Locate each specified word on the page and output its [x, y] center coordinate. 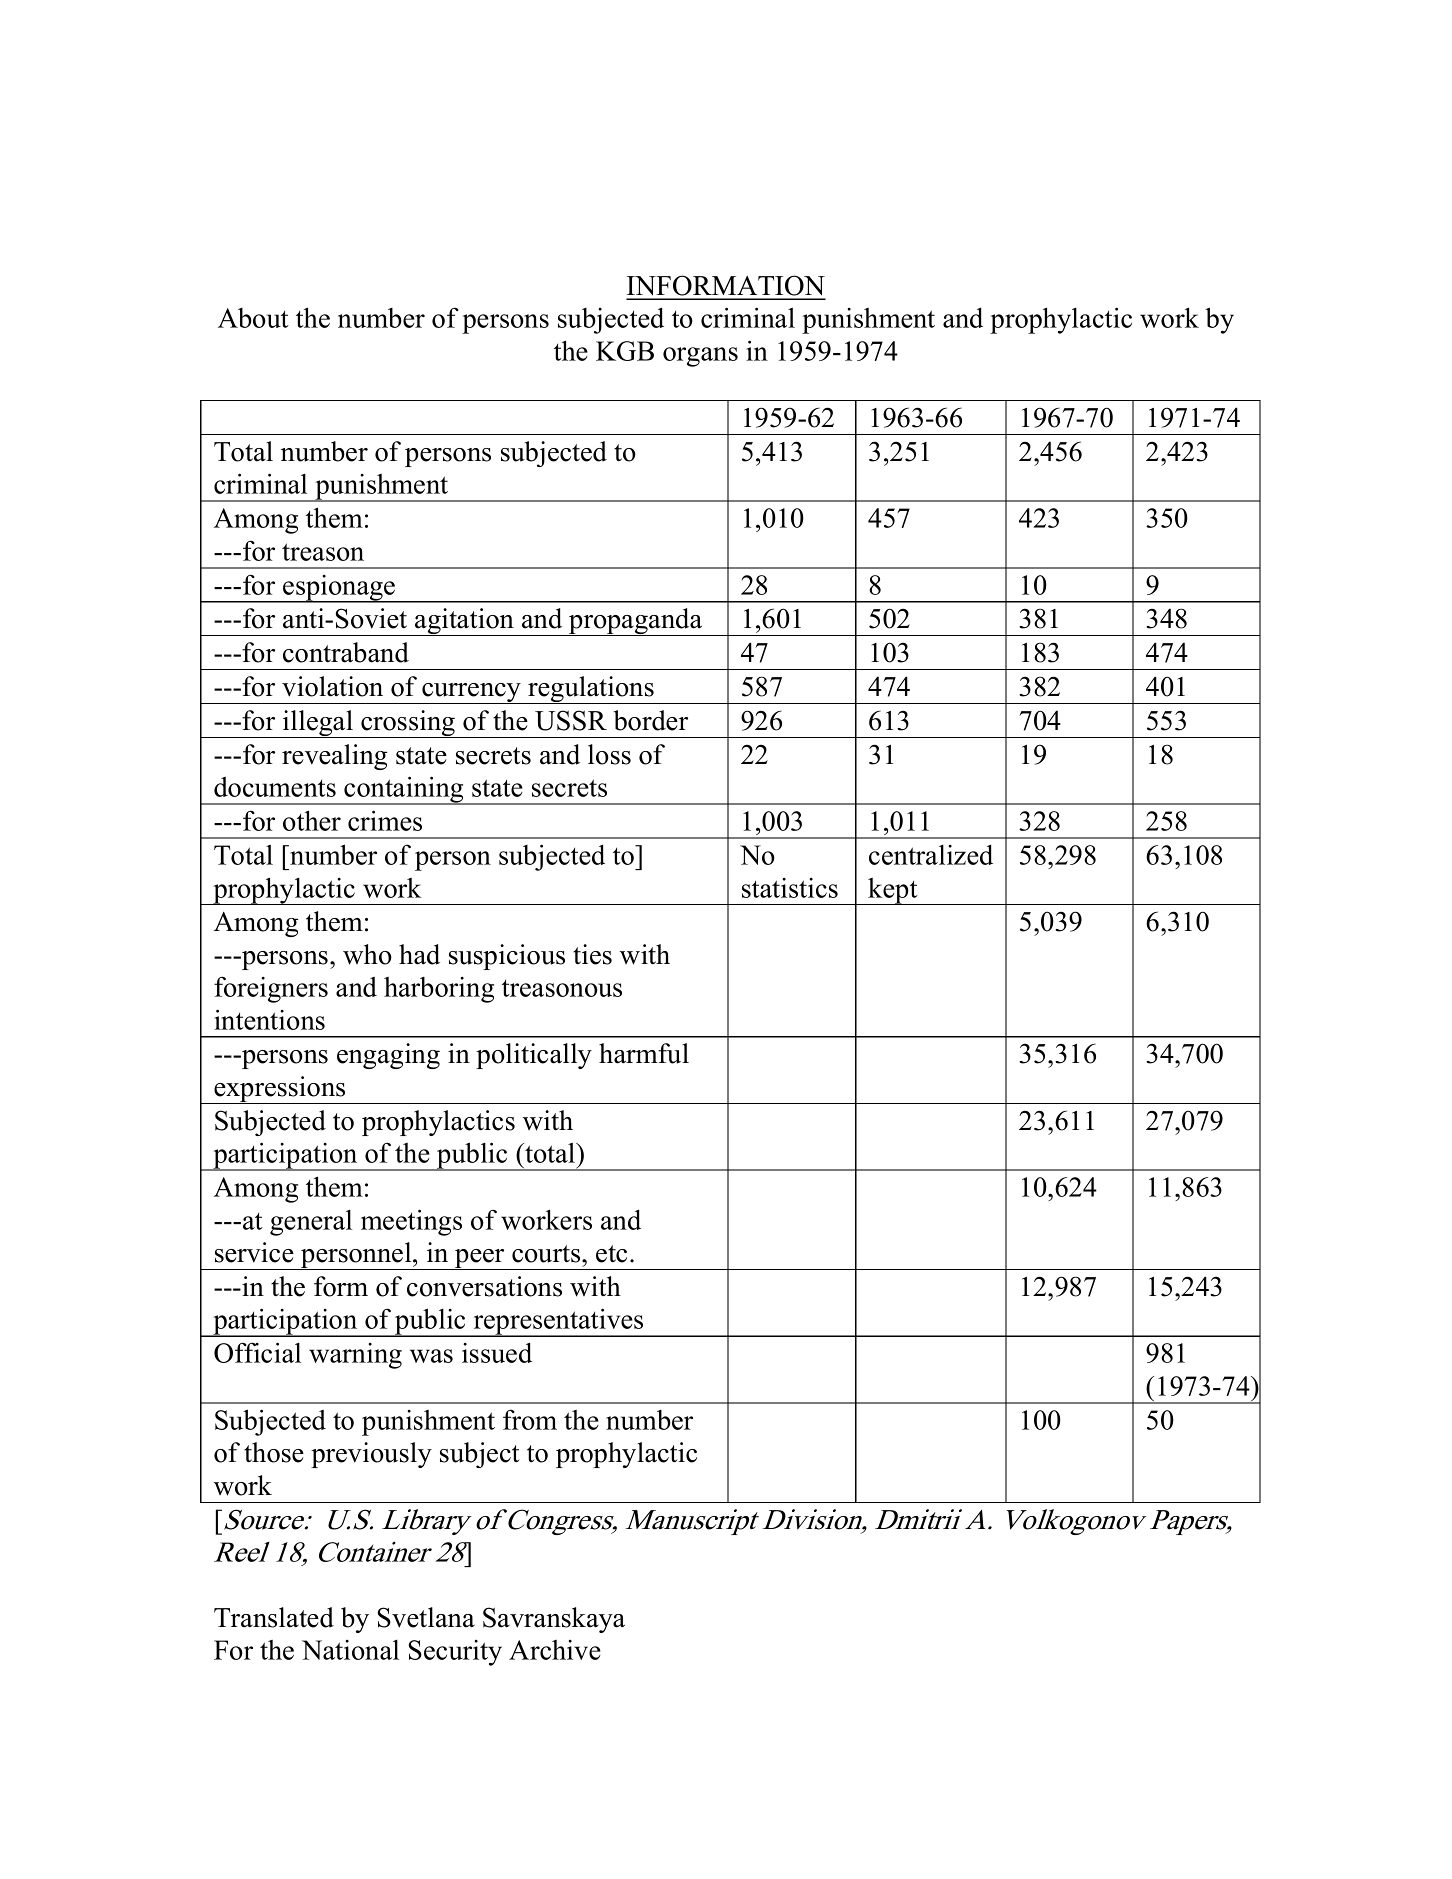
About [253, 318]
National [350, 1650]
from [530, 1419]
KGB [625, 351]
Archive [555, 1650]
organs [700, 357]
